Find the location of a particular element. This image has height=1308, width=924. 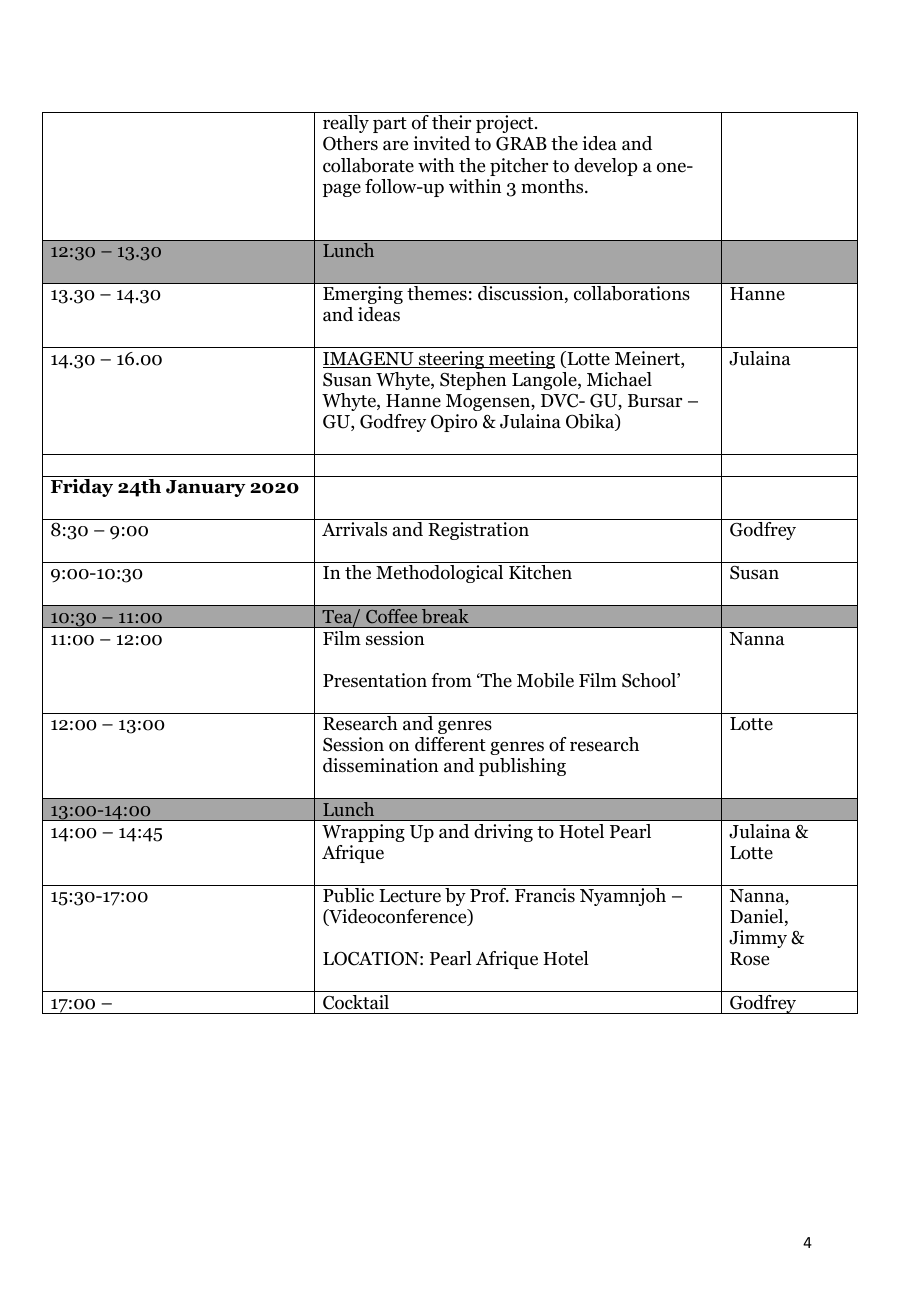

Friday is located at coordinates (82, 488).
